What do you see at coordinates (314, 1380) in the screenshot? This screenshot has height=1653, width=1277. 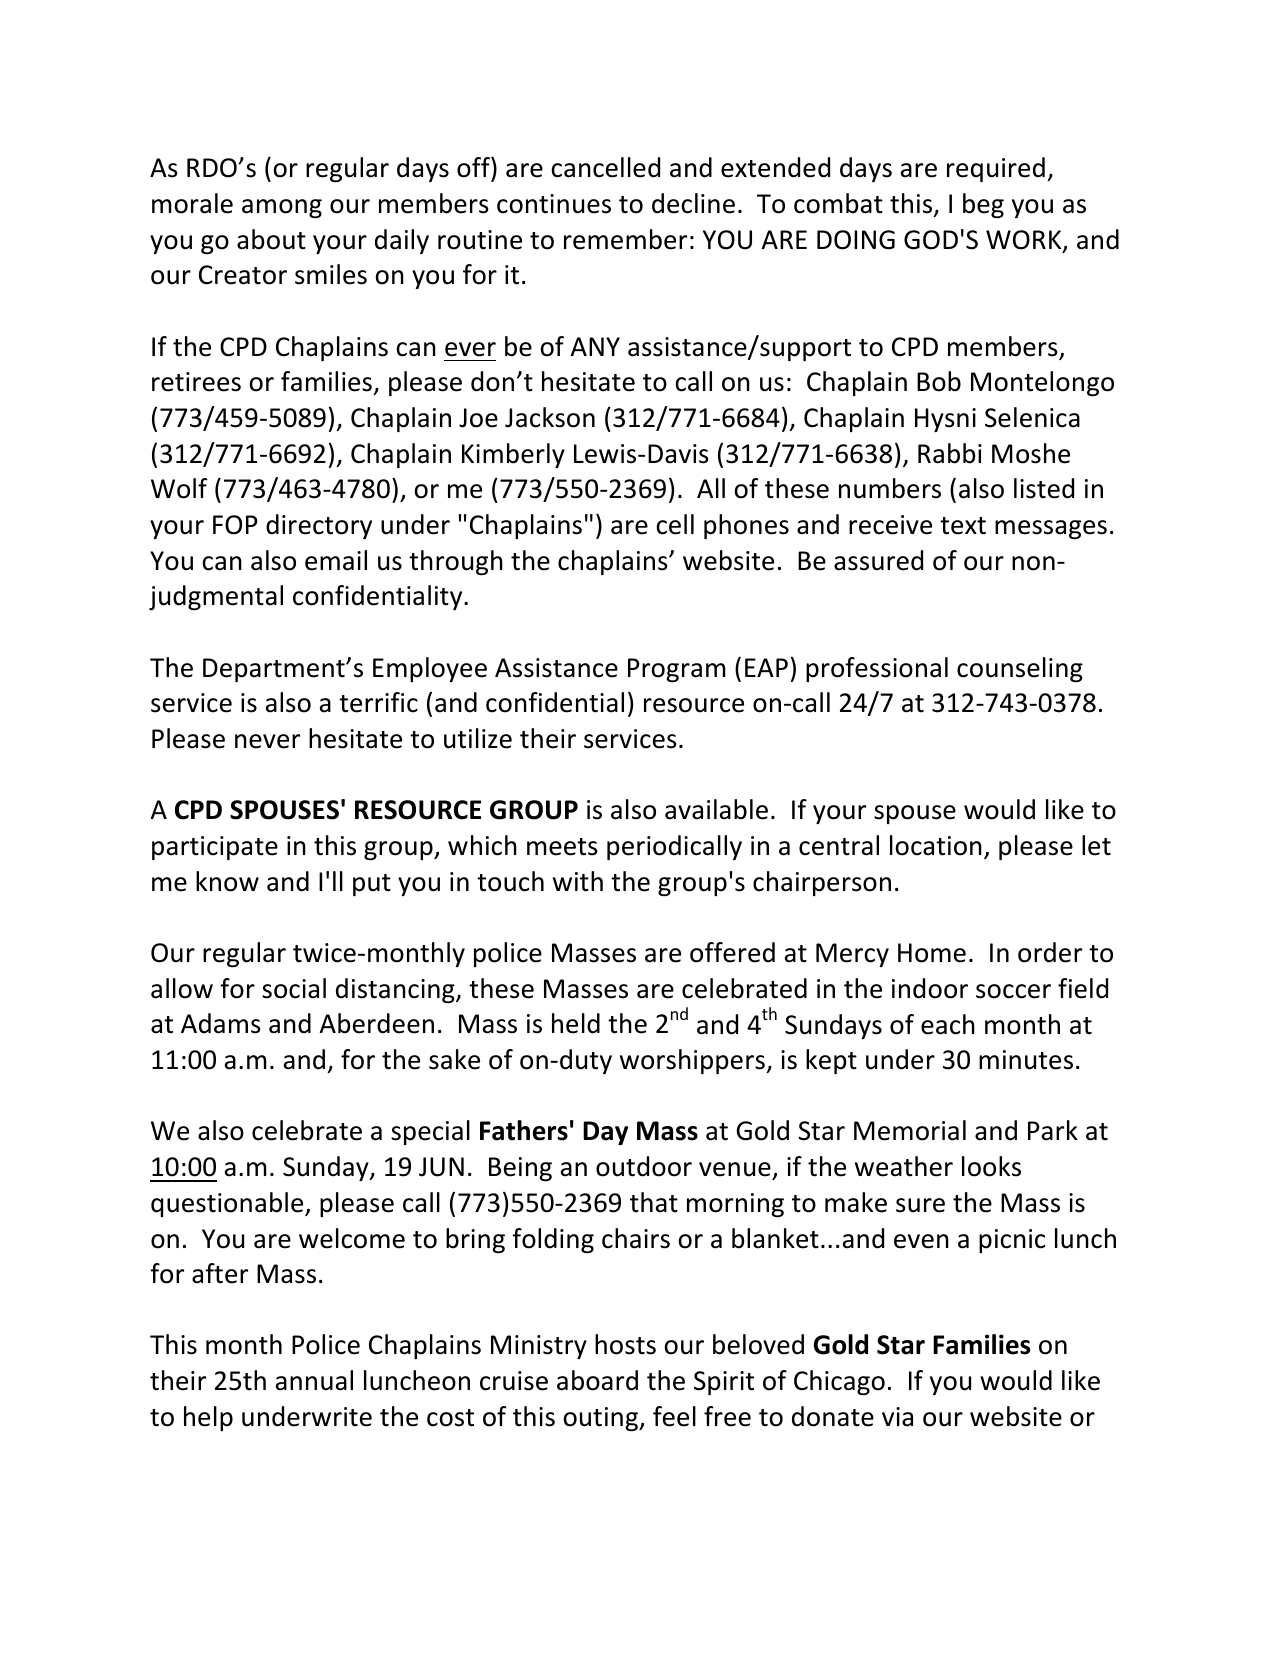 I see `annual` at bounding box center [314, 1380].
